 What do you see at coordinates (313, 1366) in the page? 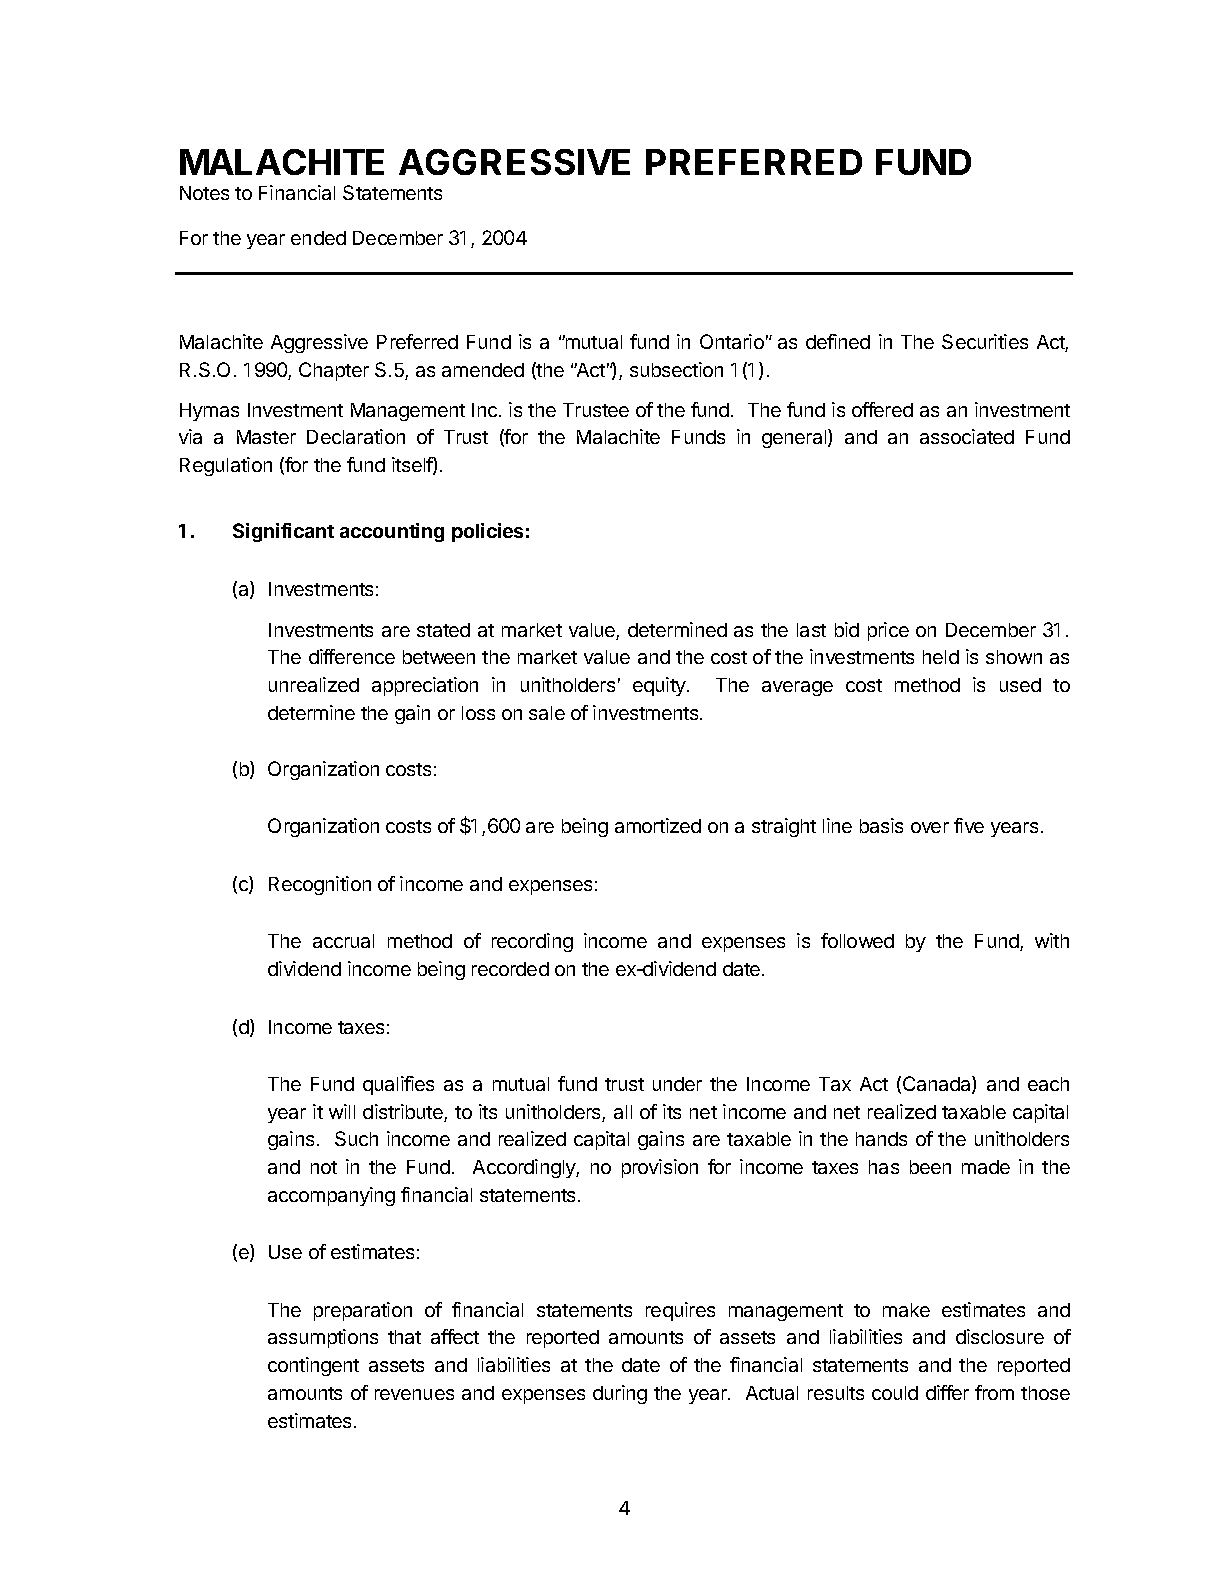
I see `contingent` at bounding box center [313, 1366].
